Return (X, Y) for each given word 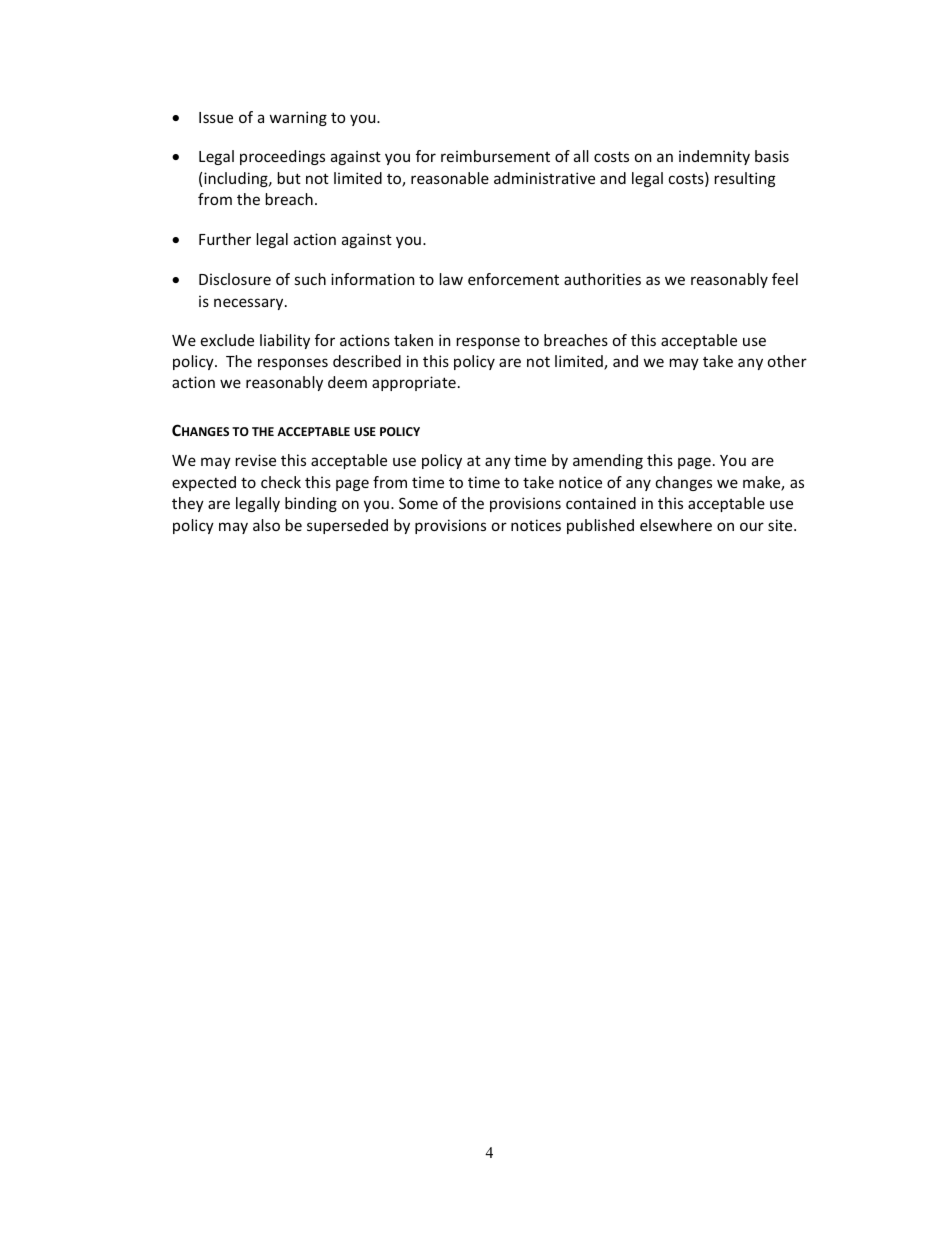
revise (256, 460)
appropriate (414, 383)
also (266, 525)
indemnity (714, 157)
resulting (745, 179)
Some (418, 503)
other (787, 361)
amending (608, 461)
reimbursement (495, 156)
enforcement (513, 279)
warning (298, 118)
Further (225, 239)
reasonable (450, 178)
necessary (250, 304)
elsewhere (676, 525)
